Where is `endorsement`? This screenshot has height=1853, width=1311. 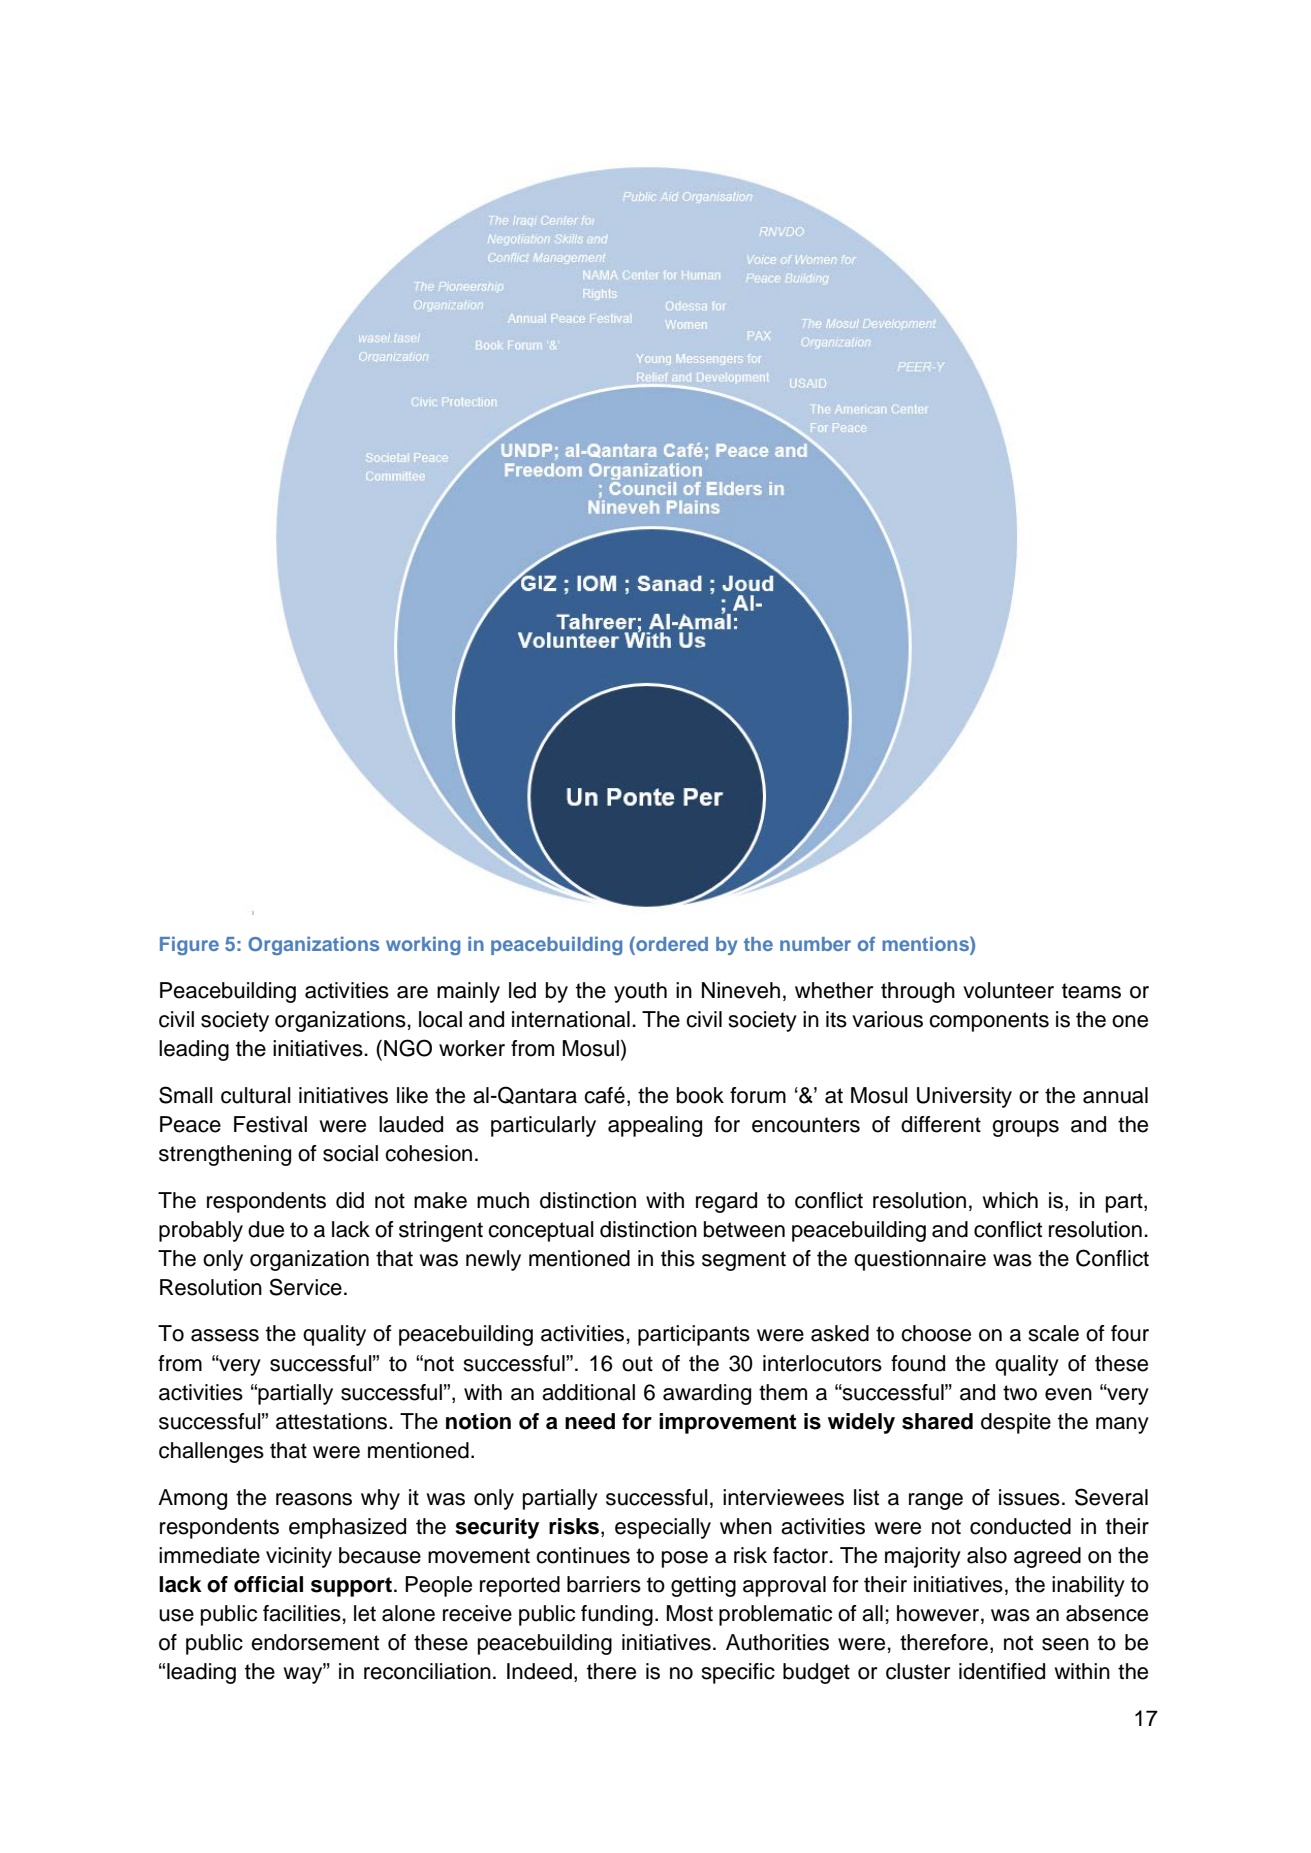 endorsement is located at coordinates (315, 1642).
